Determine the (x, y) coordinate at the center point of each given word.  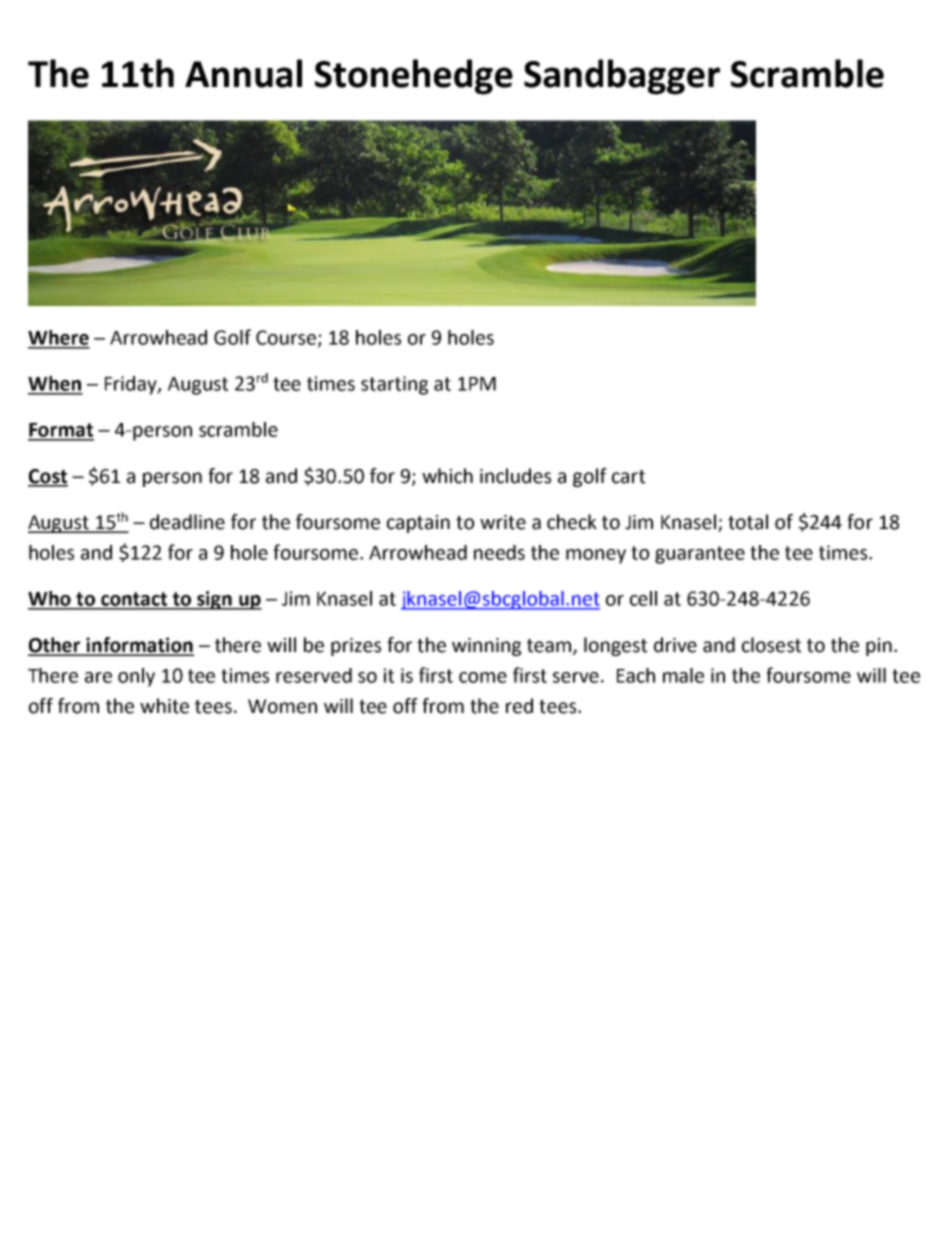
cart (628, 477)
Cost (48, 477)
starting (394, 385)
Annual (243, 73)
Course (287, 338)
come (483, 677)
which (447, 476)
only (136, 677)
